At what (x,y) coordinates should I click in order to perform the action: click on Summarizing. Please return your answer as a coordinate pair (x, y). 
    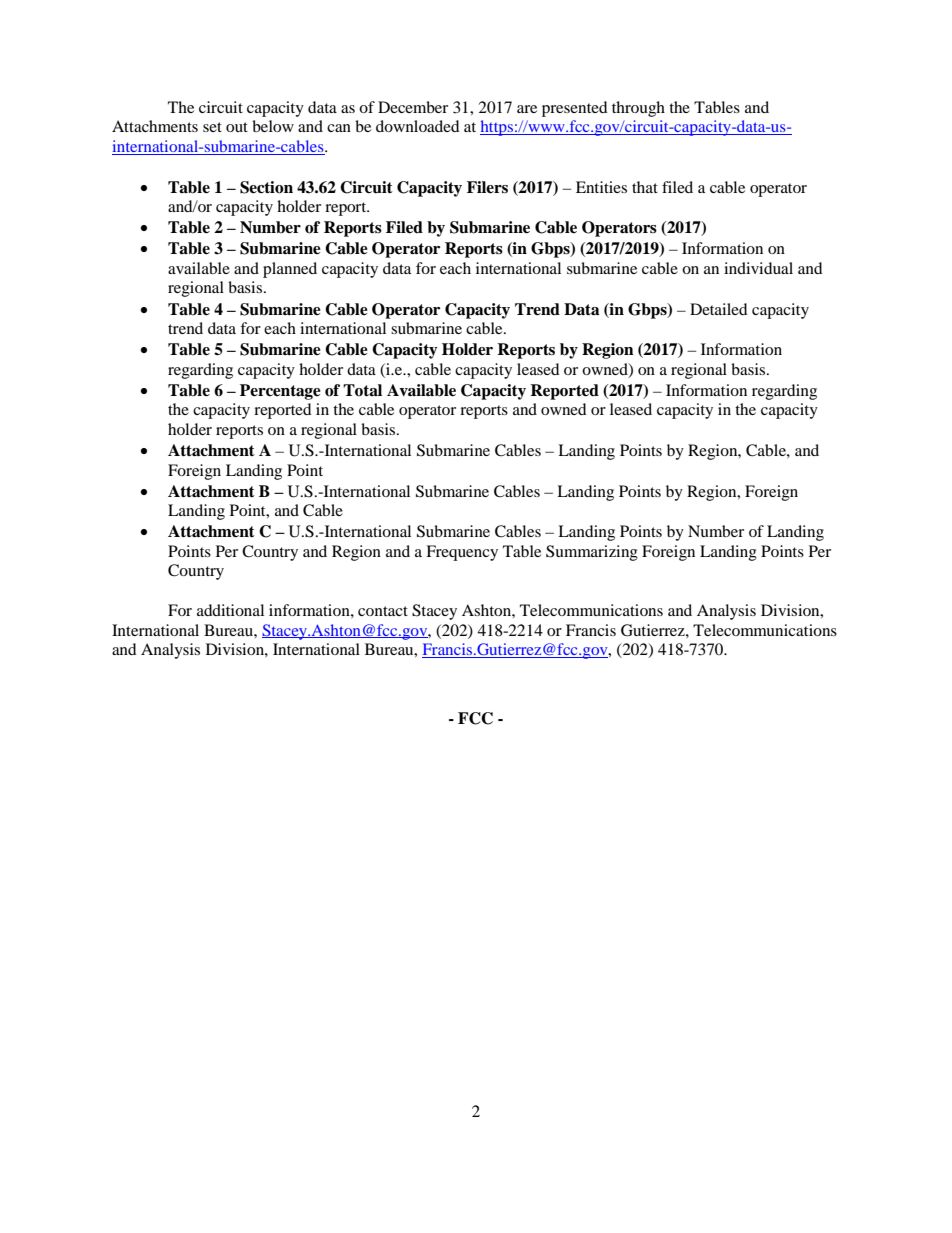
    Looking at the image, I should click on (592, 553).
